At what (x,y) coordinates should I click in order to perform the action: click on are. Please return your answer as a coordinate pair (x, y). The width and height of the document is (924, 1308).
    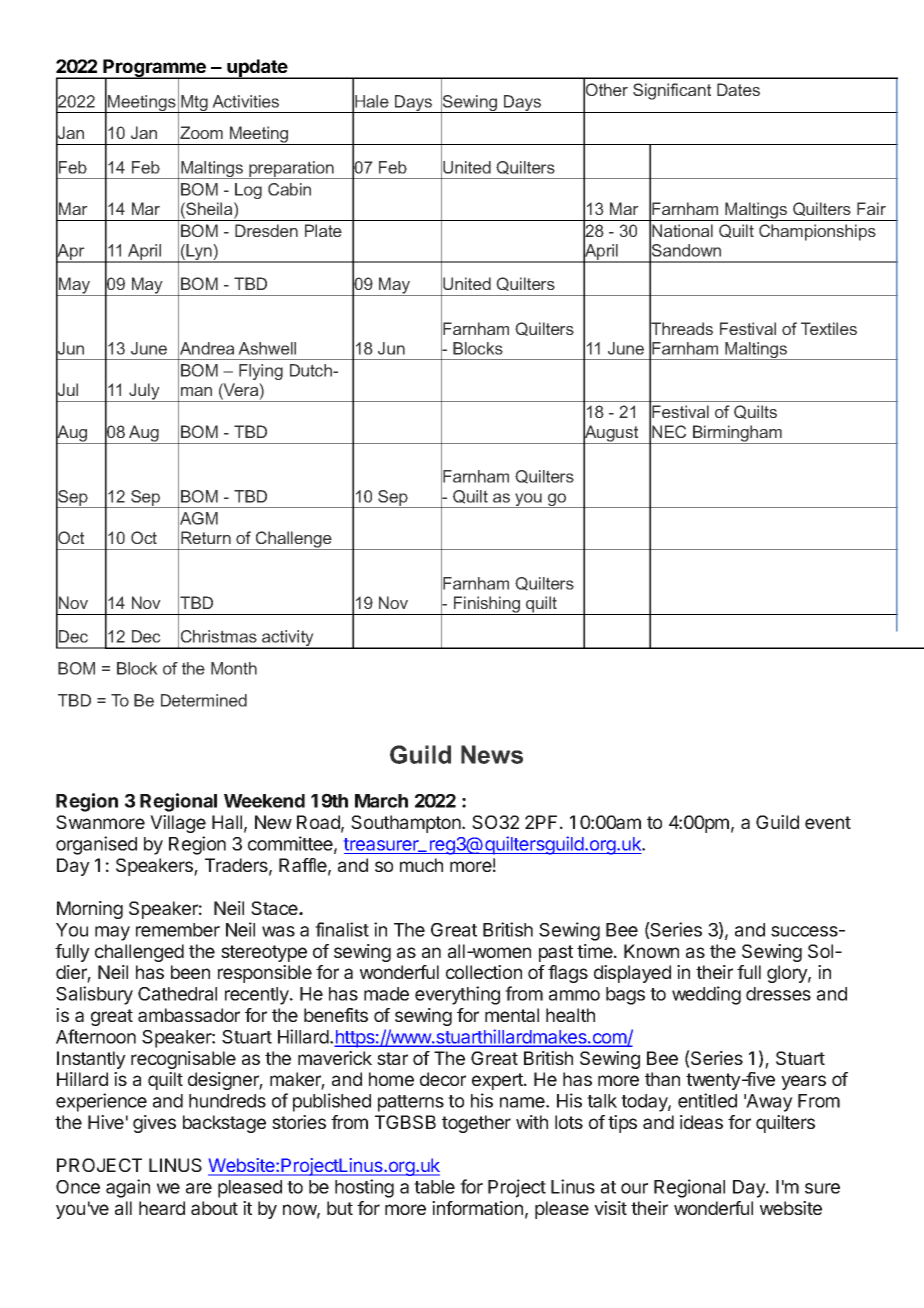
    Looking at the image, I should click on (199, 1188).
